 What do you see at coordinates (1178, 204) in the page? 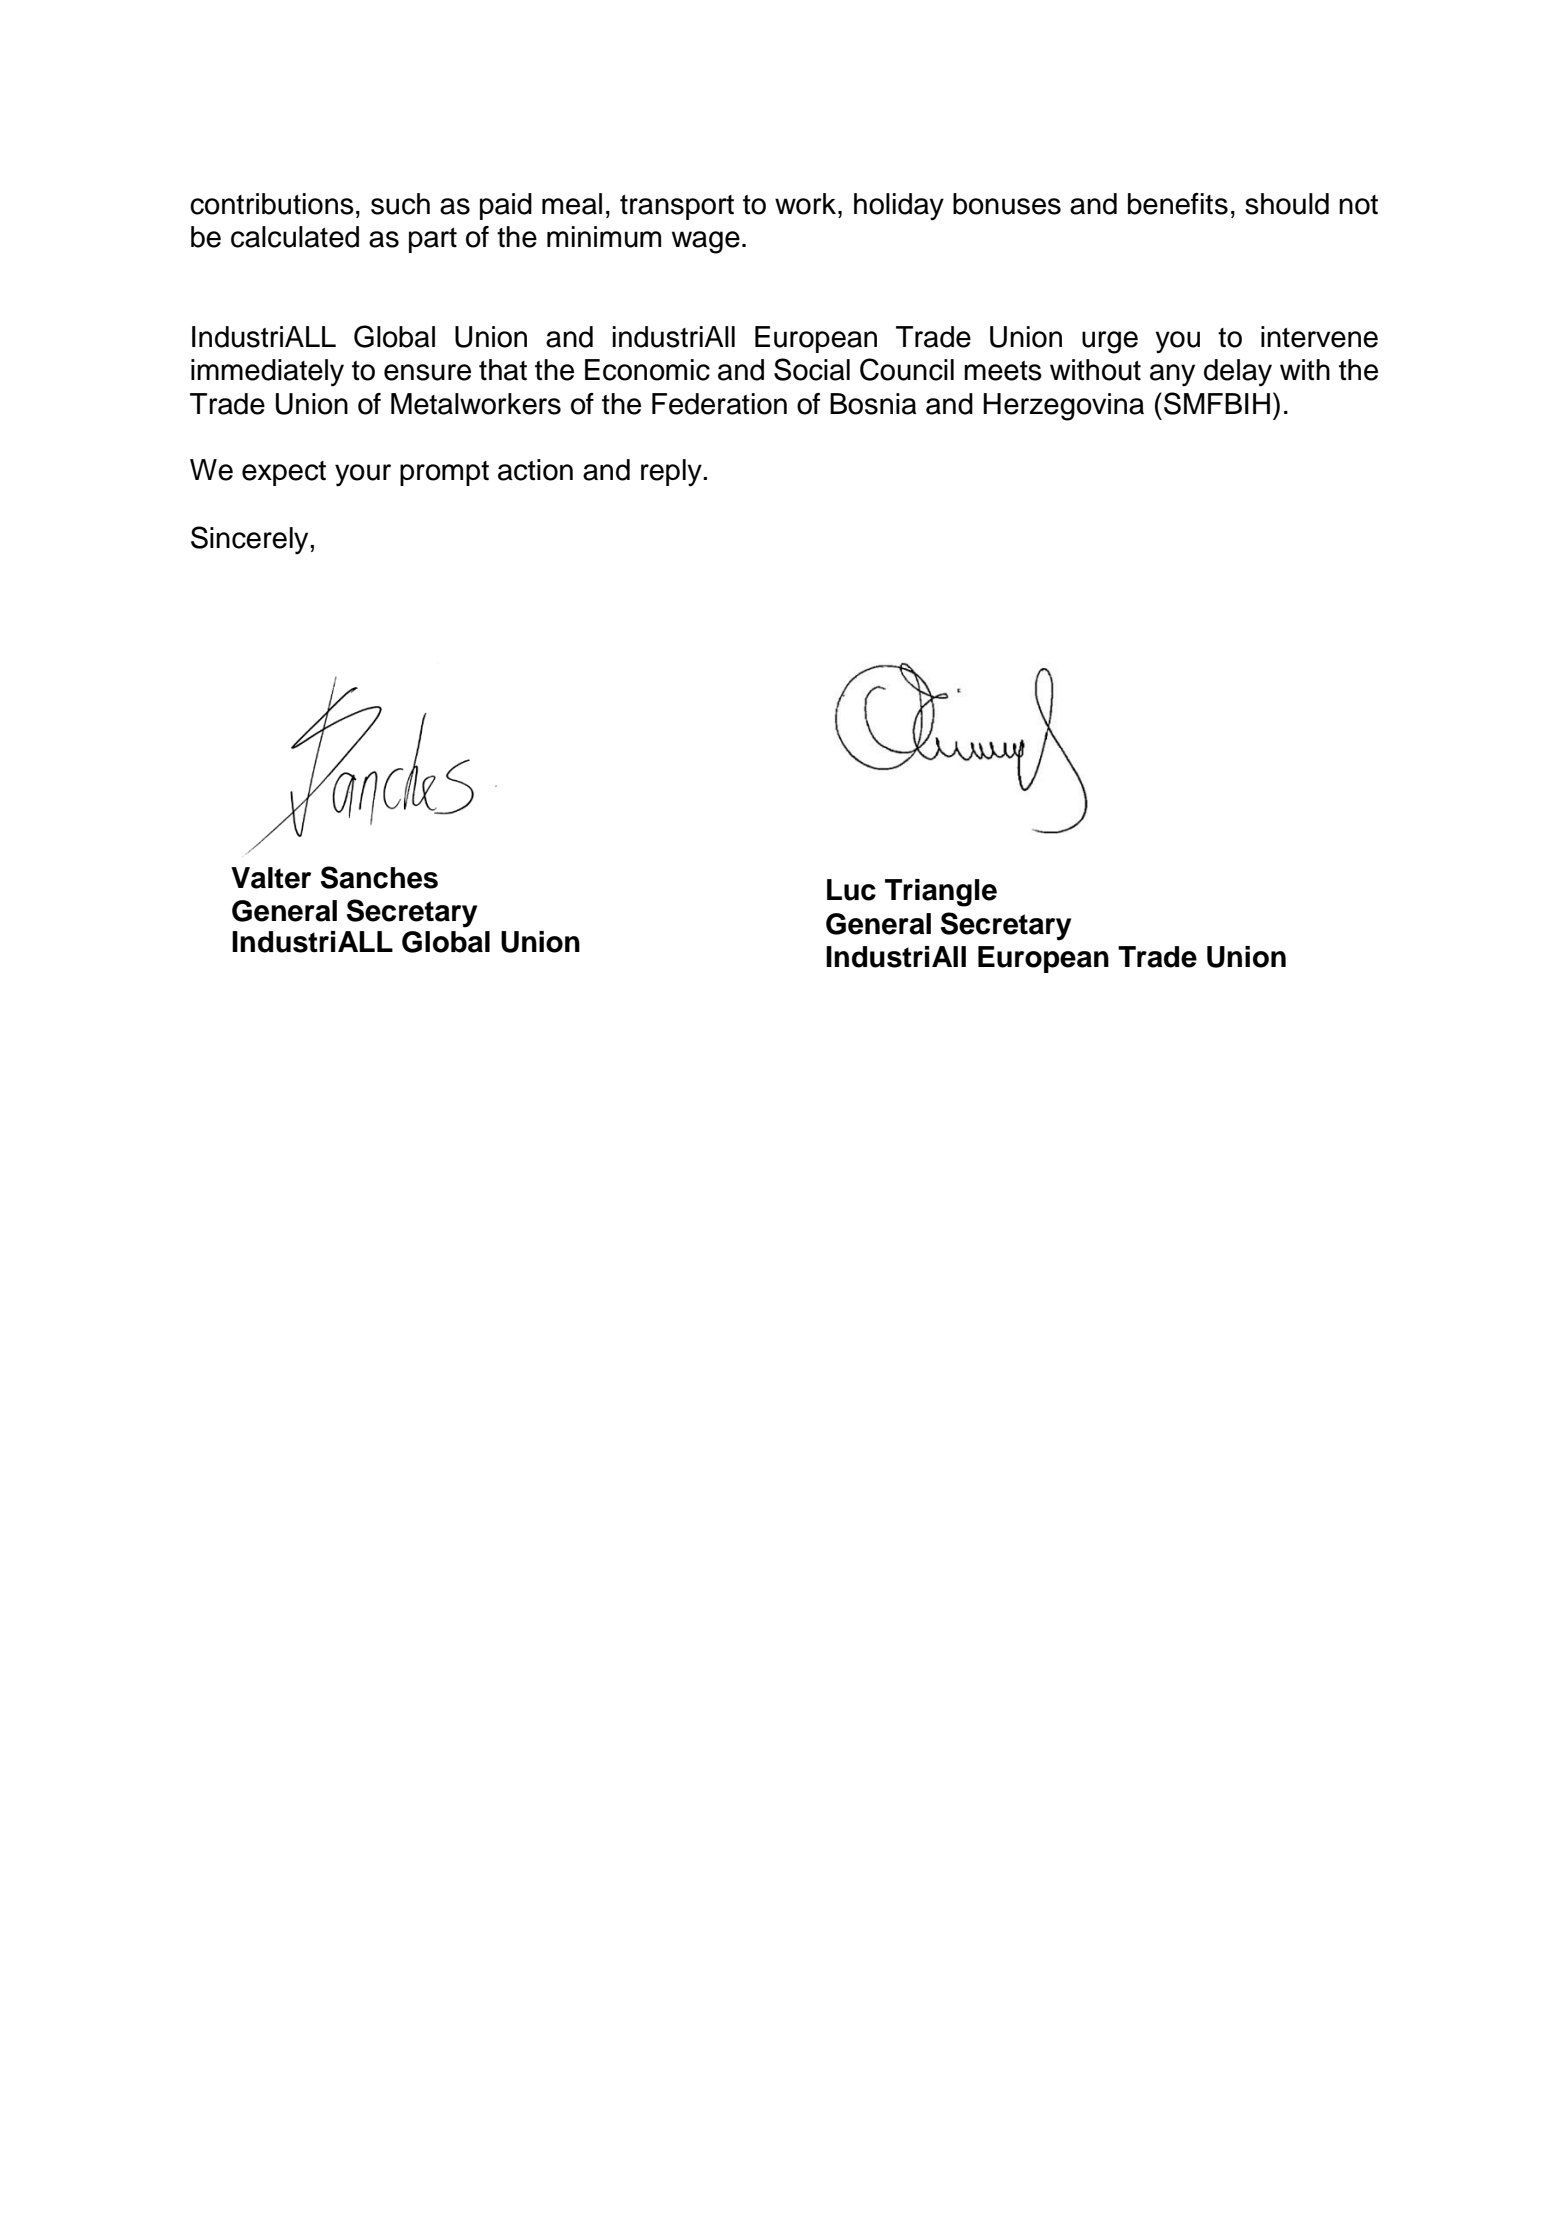
I see `benefits` at bounding box center [1178, 204].
